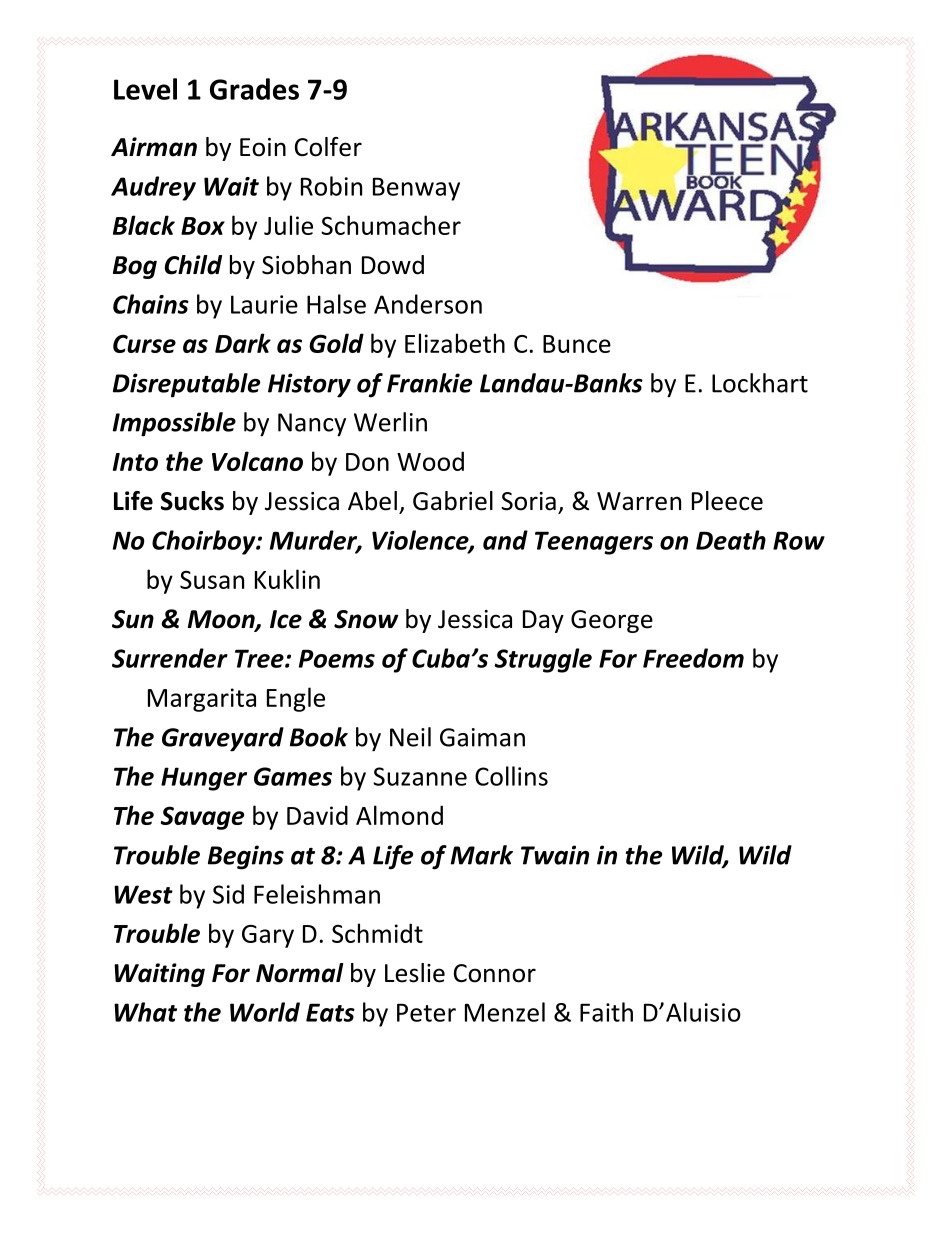  I want to click on Margarita, so click(202, 700).
